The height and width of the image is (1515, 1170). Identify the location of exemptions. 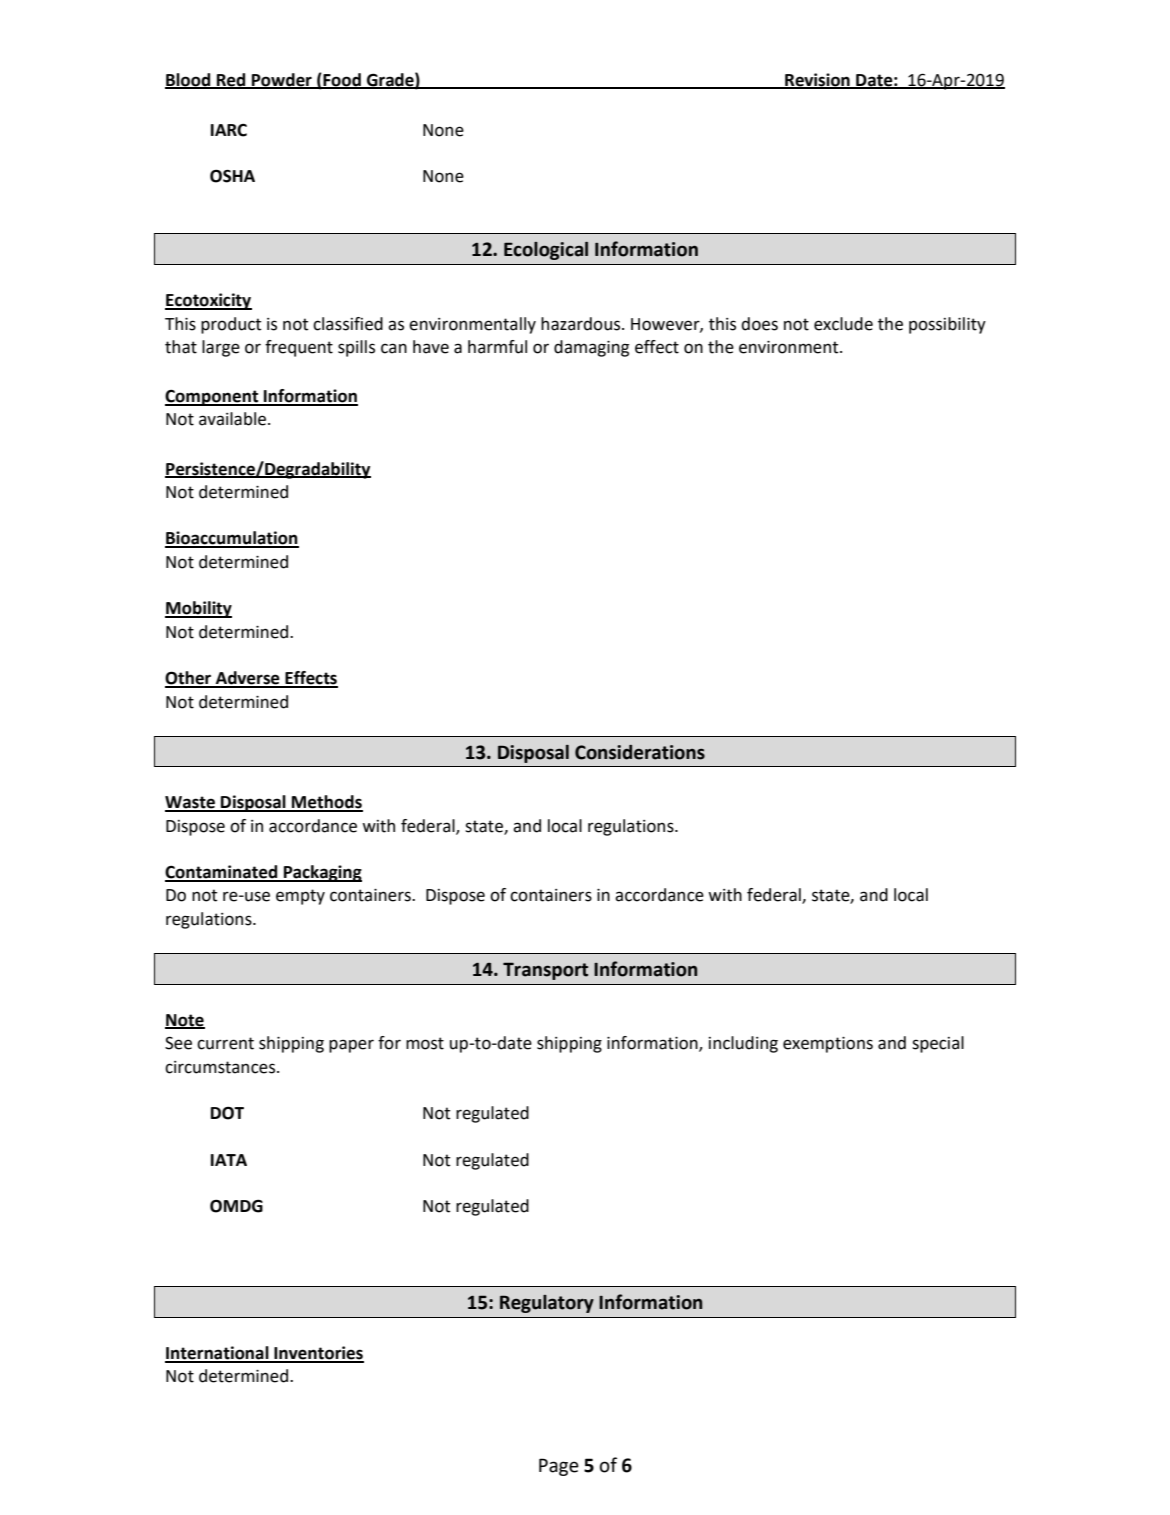
(828, 1045).
